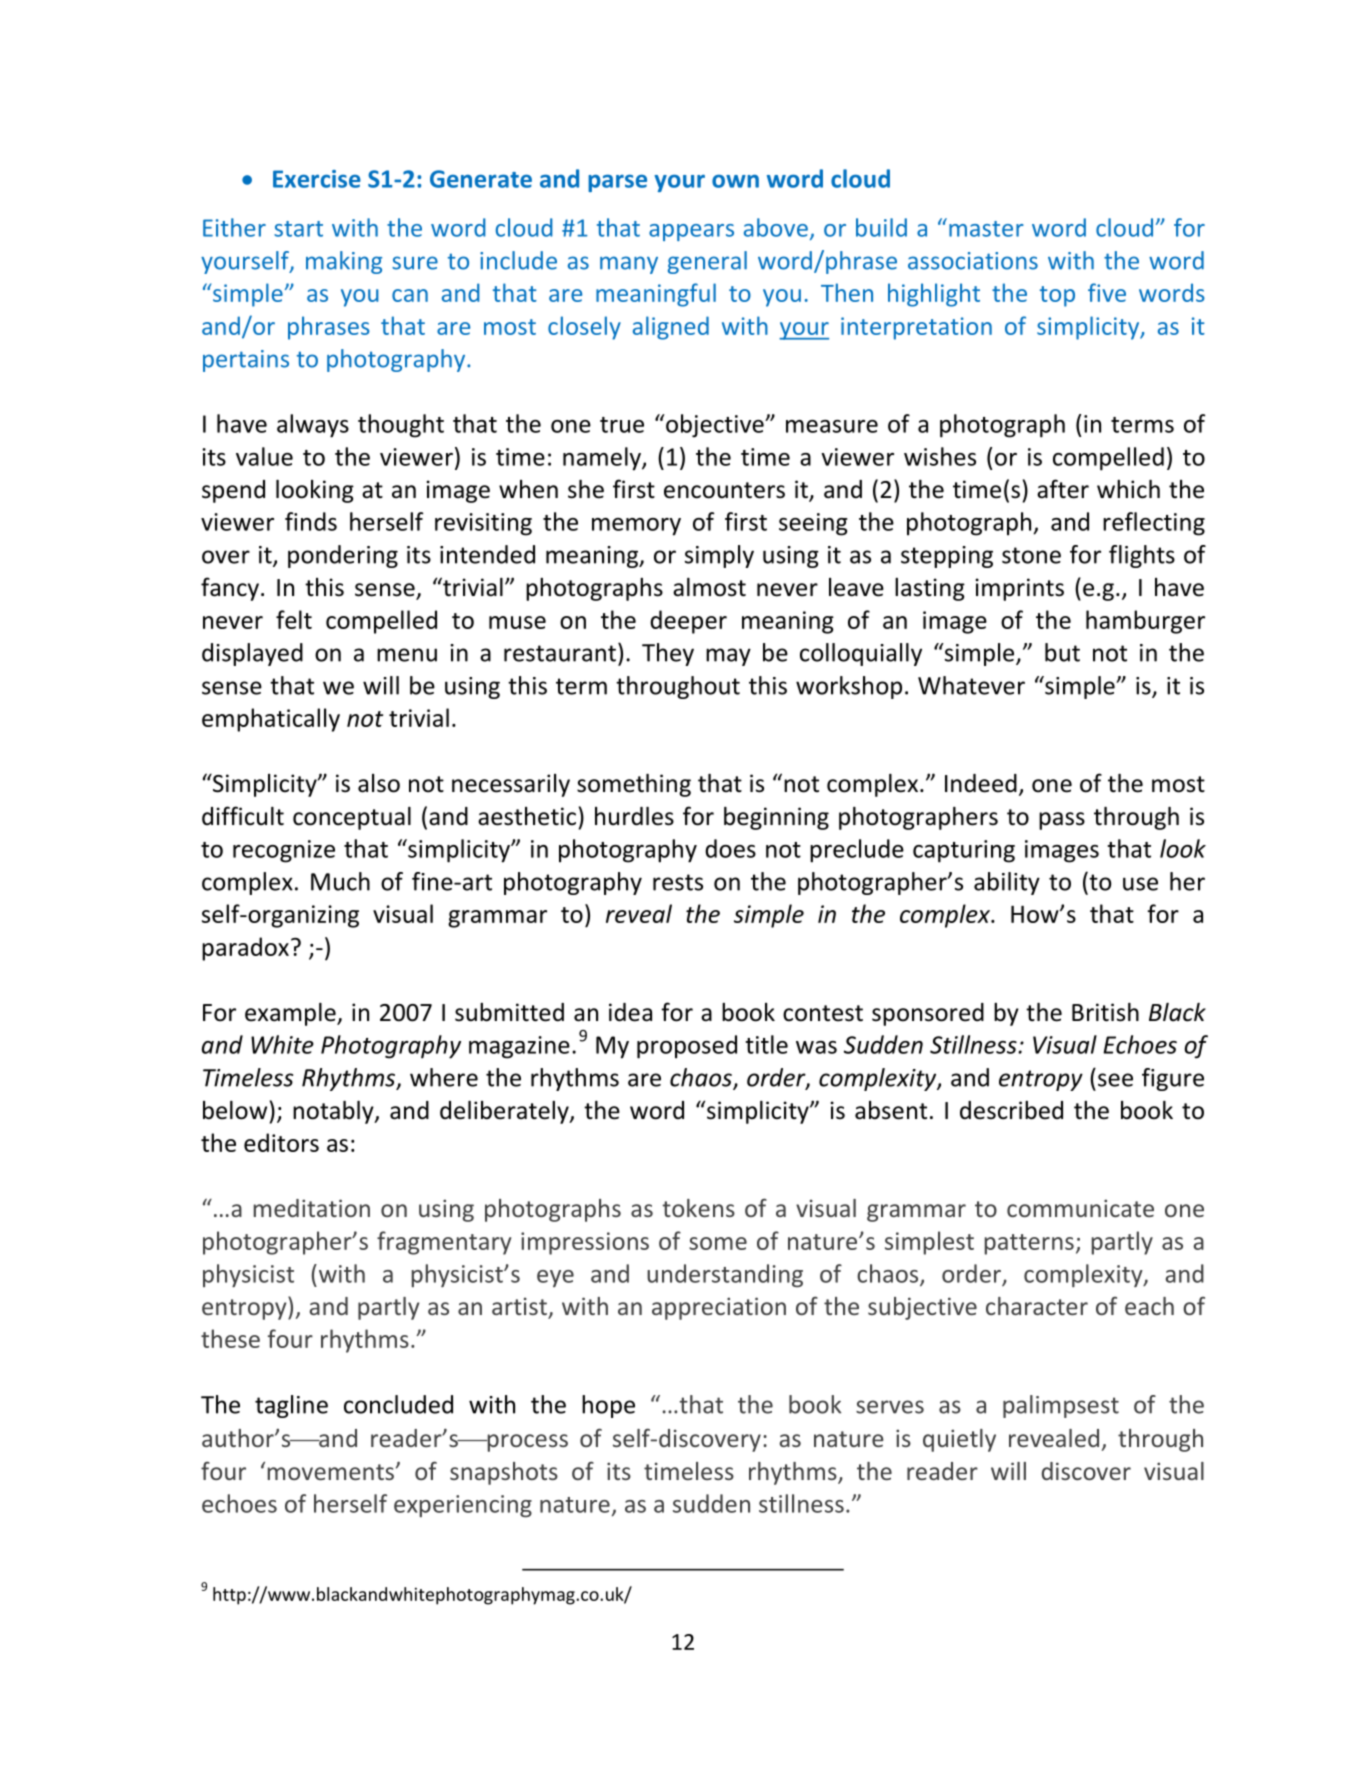 The width and height of the screenshot is (1366, 1767). Describe the element at coordinates (1062, 652) in the screenshot. I see `but` at that location.
